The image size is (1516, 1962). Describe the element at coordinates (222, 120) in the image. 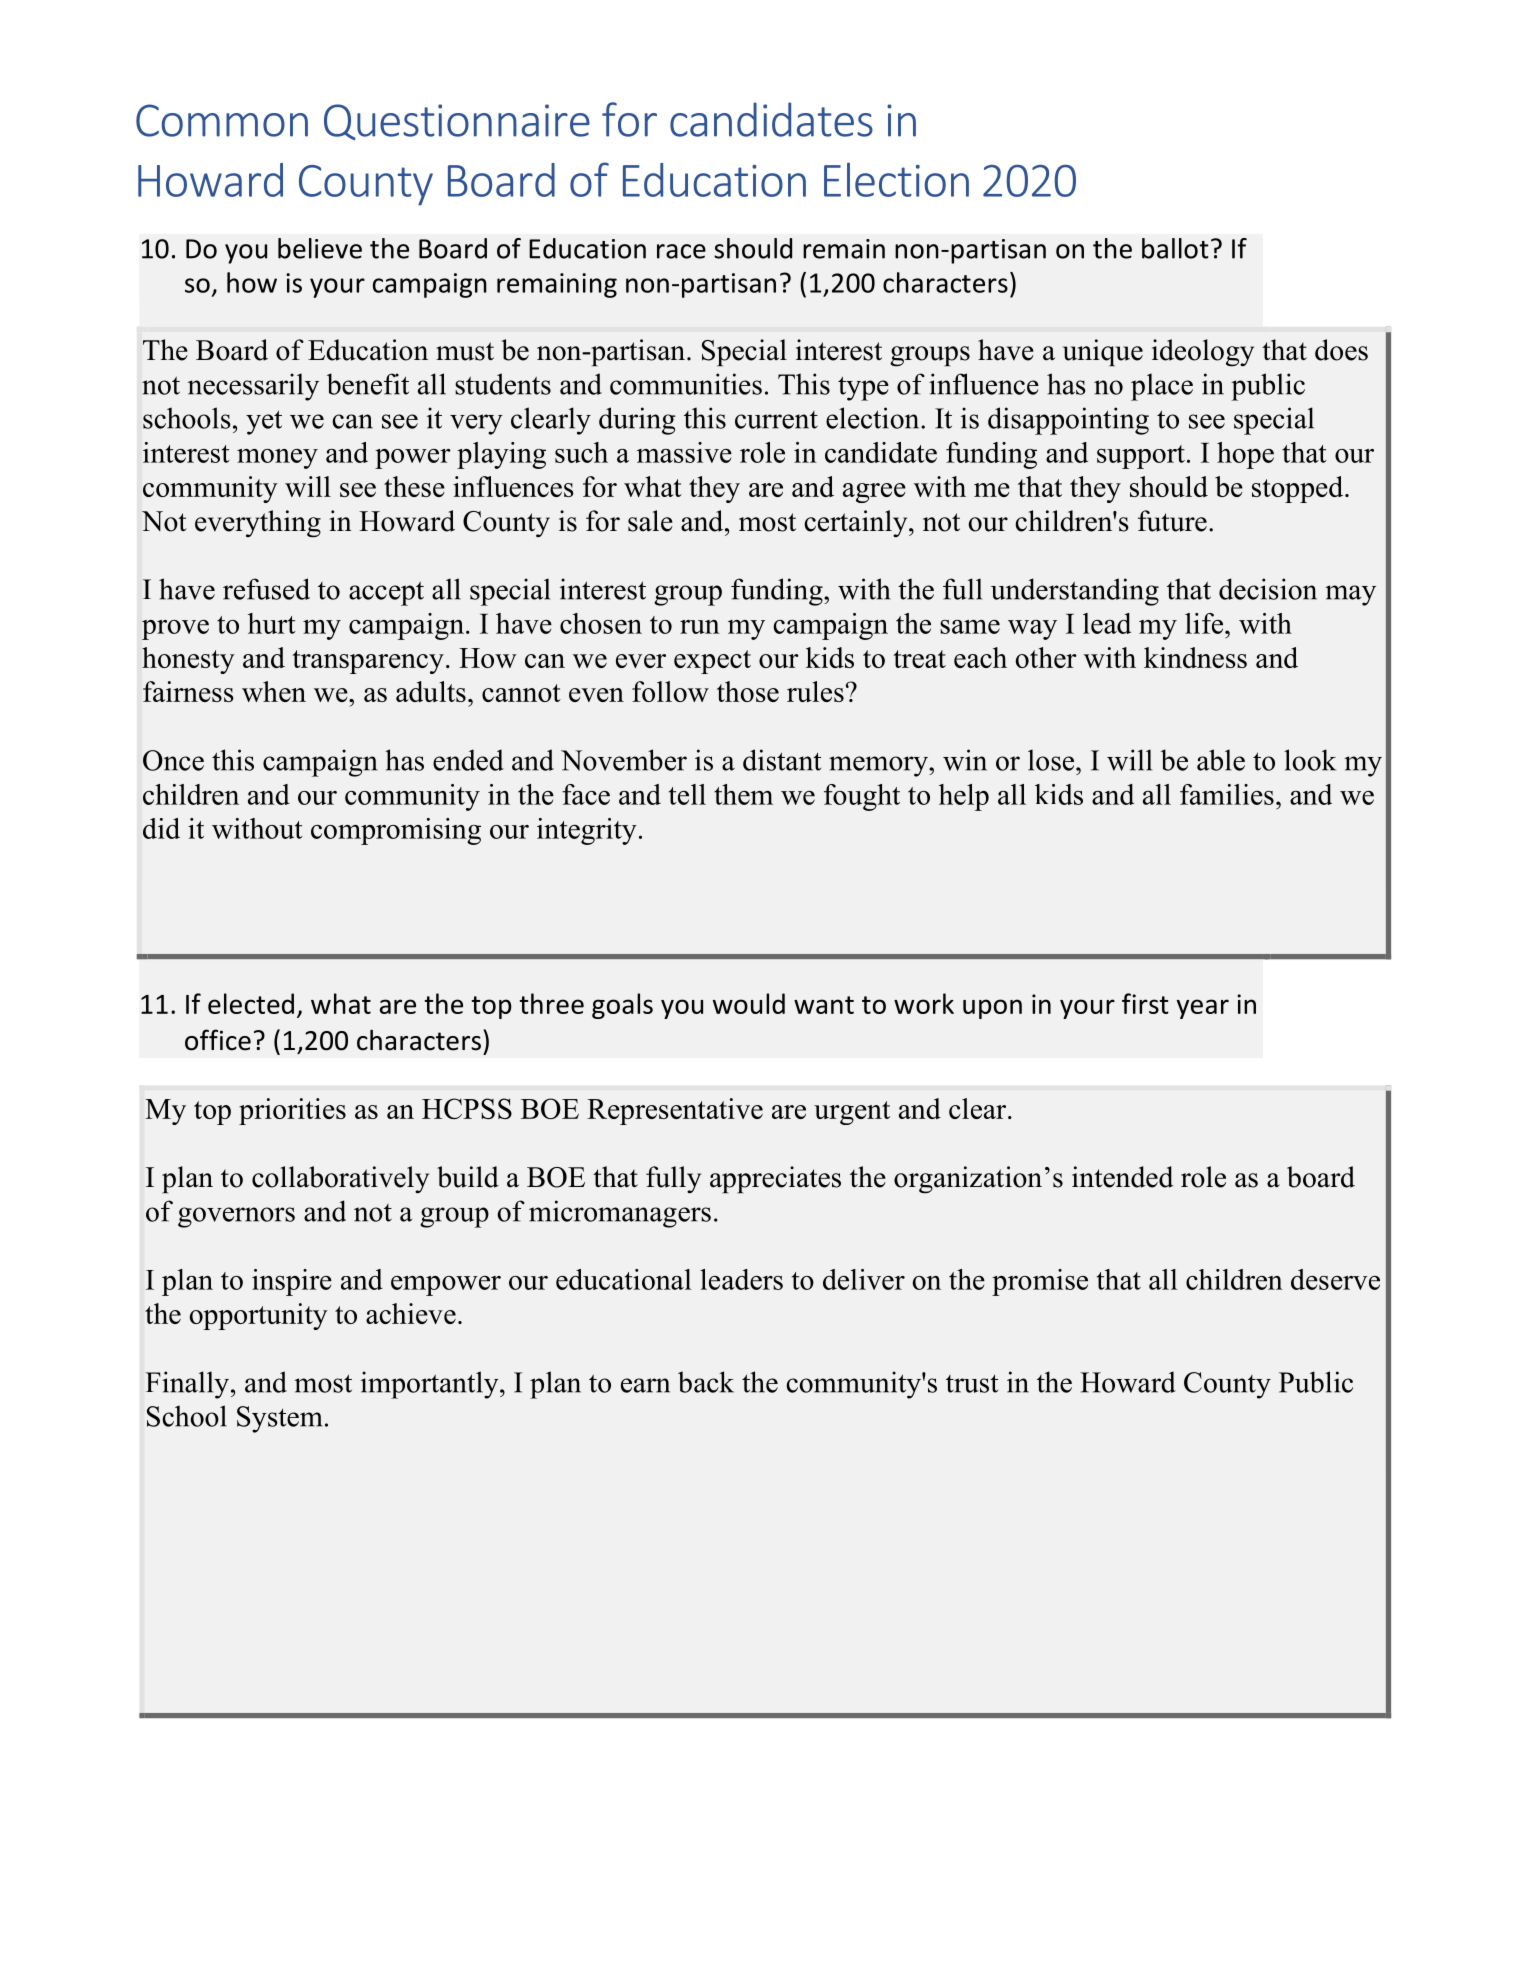

I see `Common` at that location.
